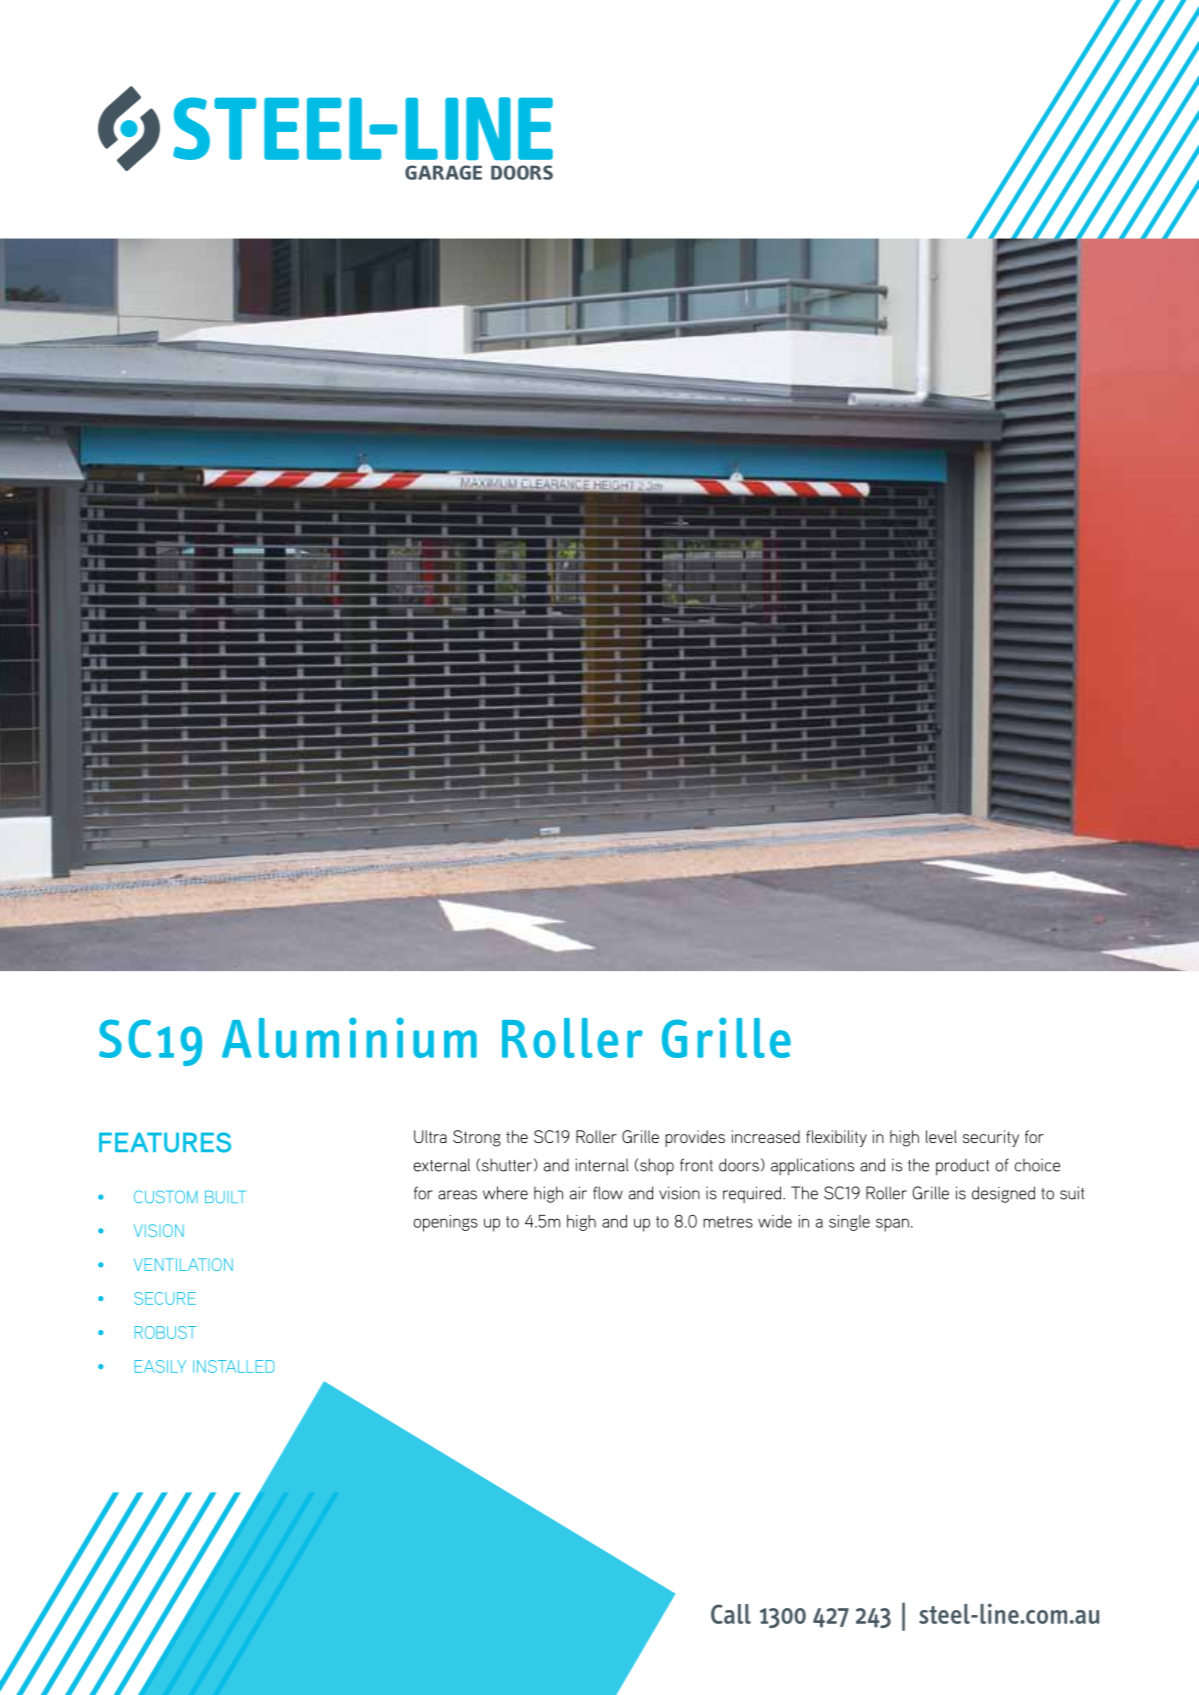 This page has height=1695, width=1199. I want to click on span, so click(892, 1225).
